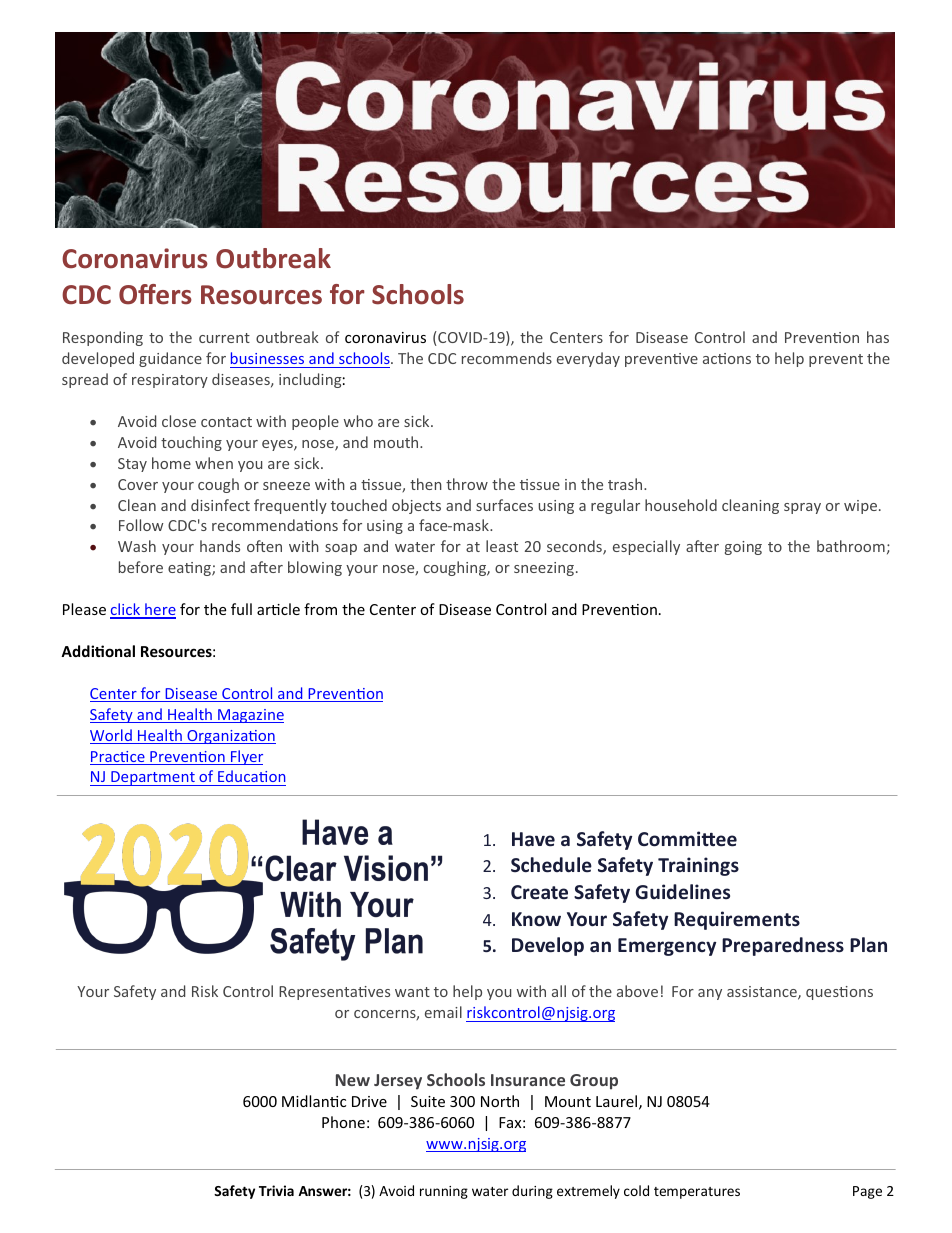 Image resolution: width=952 pixels, height=1233 pixels. Describe the element at coordinates (536, 919) in the screenshot. I see `Know` at that location.
